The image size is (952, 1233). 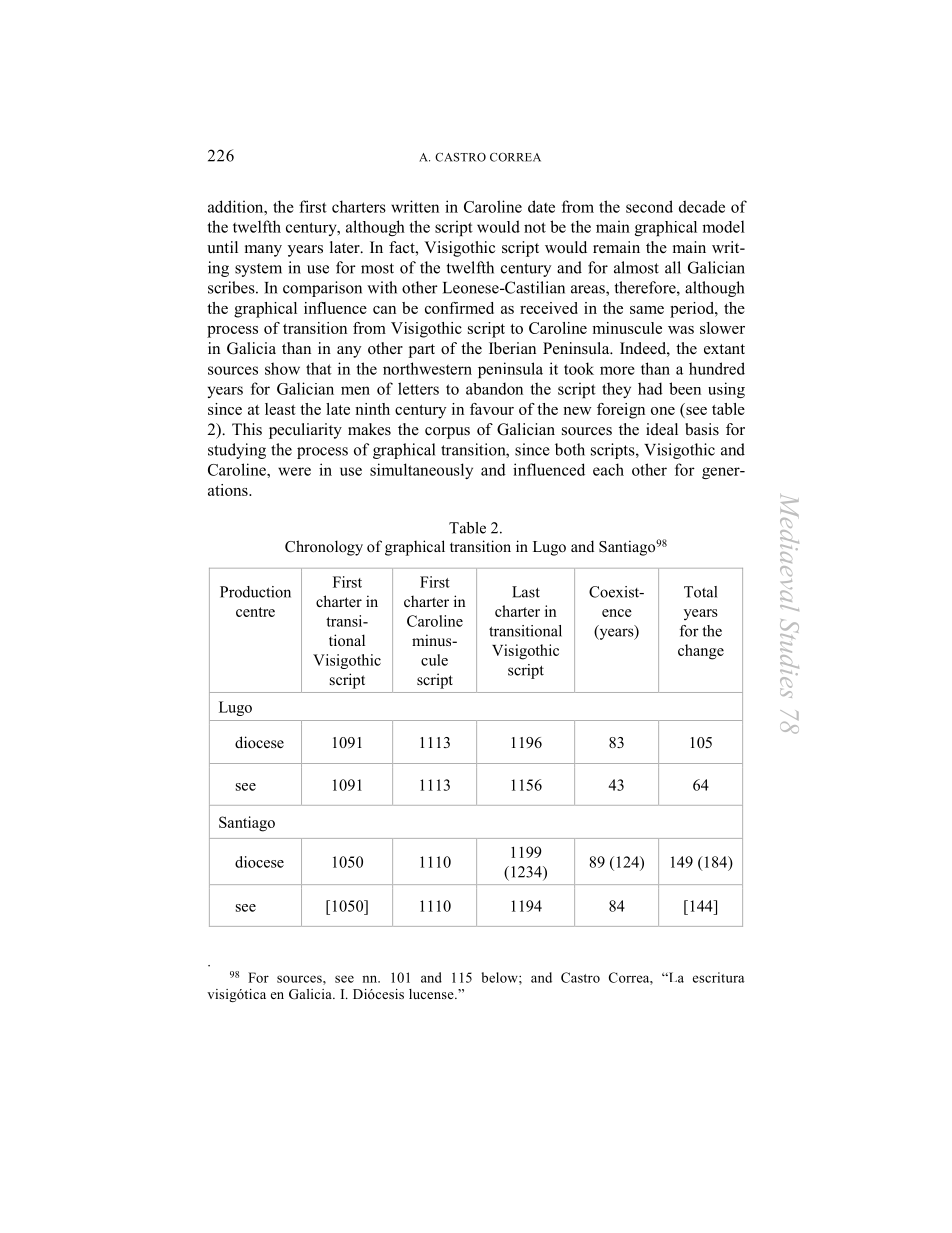 What do you see at coordinates (649, 206) in the document?
I see `second` at bounding box center [649, 206].
